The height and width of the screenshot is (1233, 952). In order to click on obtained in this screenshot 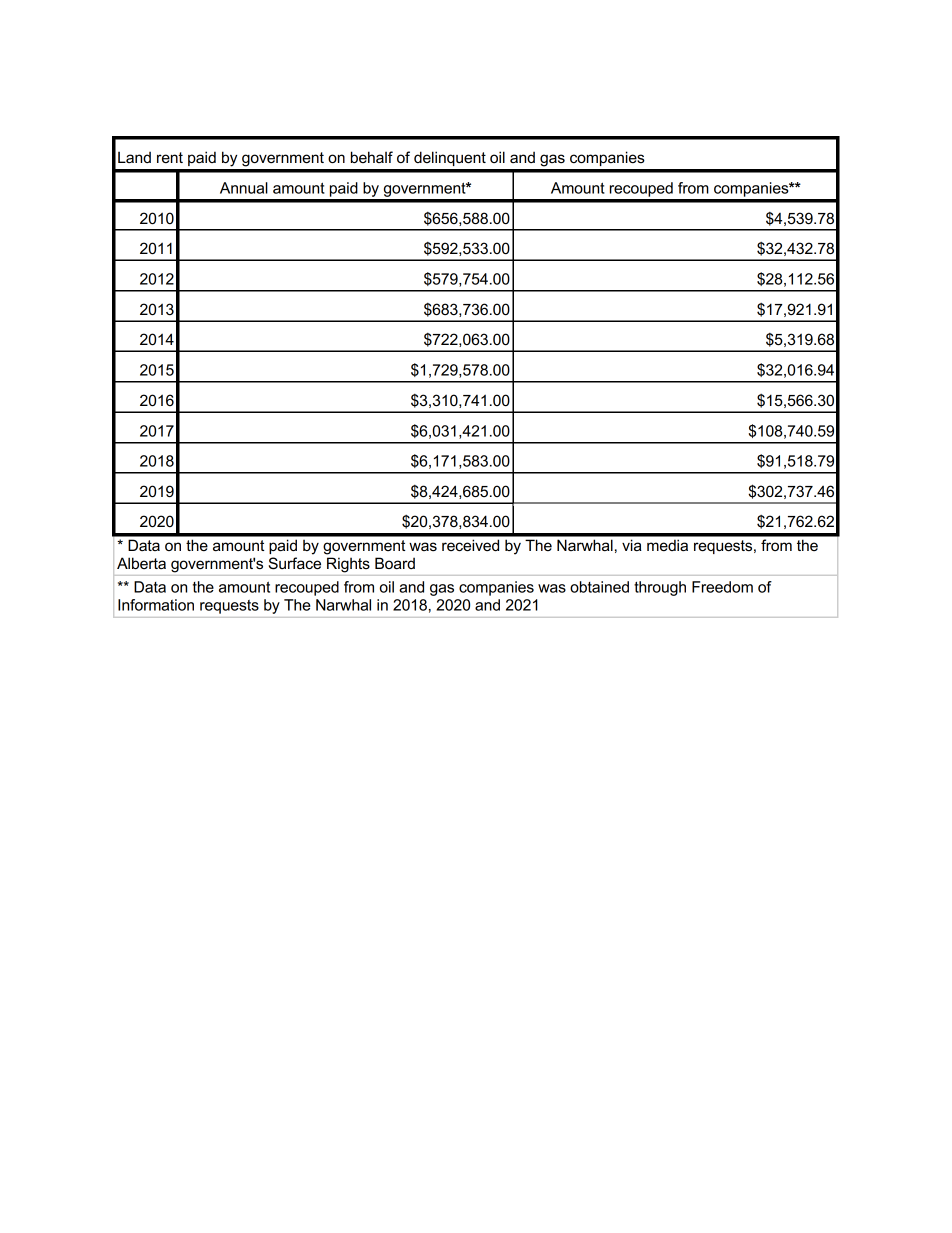, I will do `click(599, 587)`.
